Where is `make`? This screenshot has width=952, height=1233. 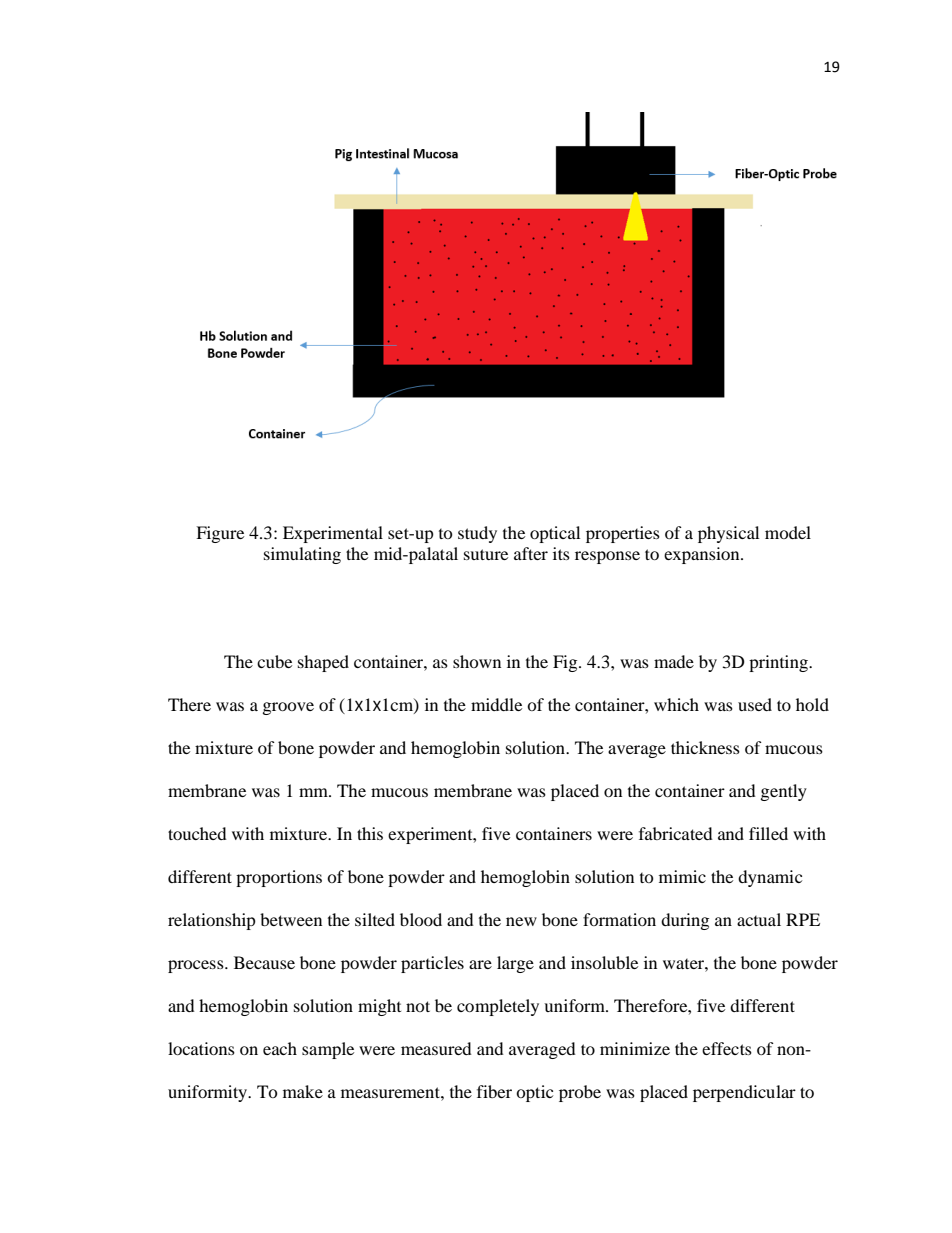
make is located at coordinates (303, 1091).
